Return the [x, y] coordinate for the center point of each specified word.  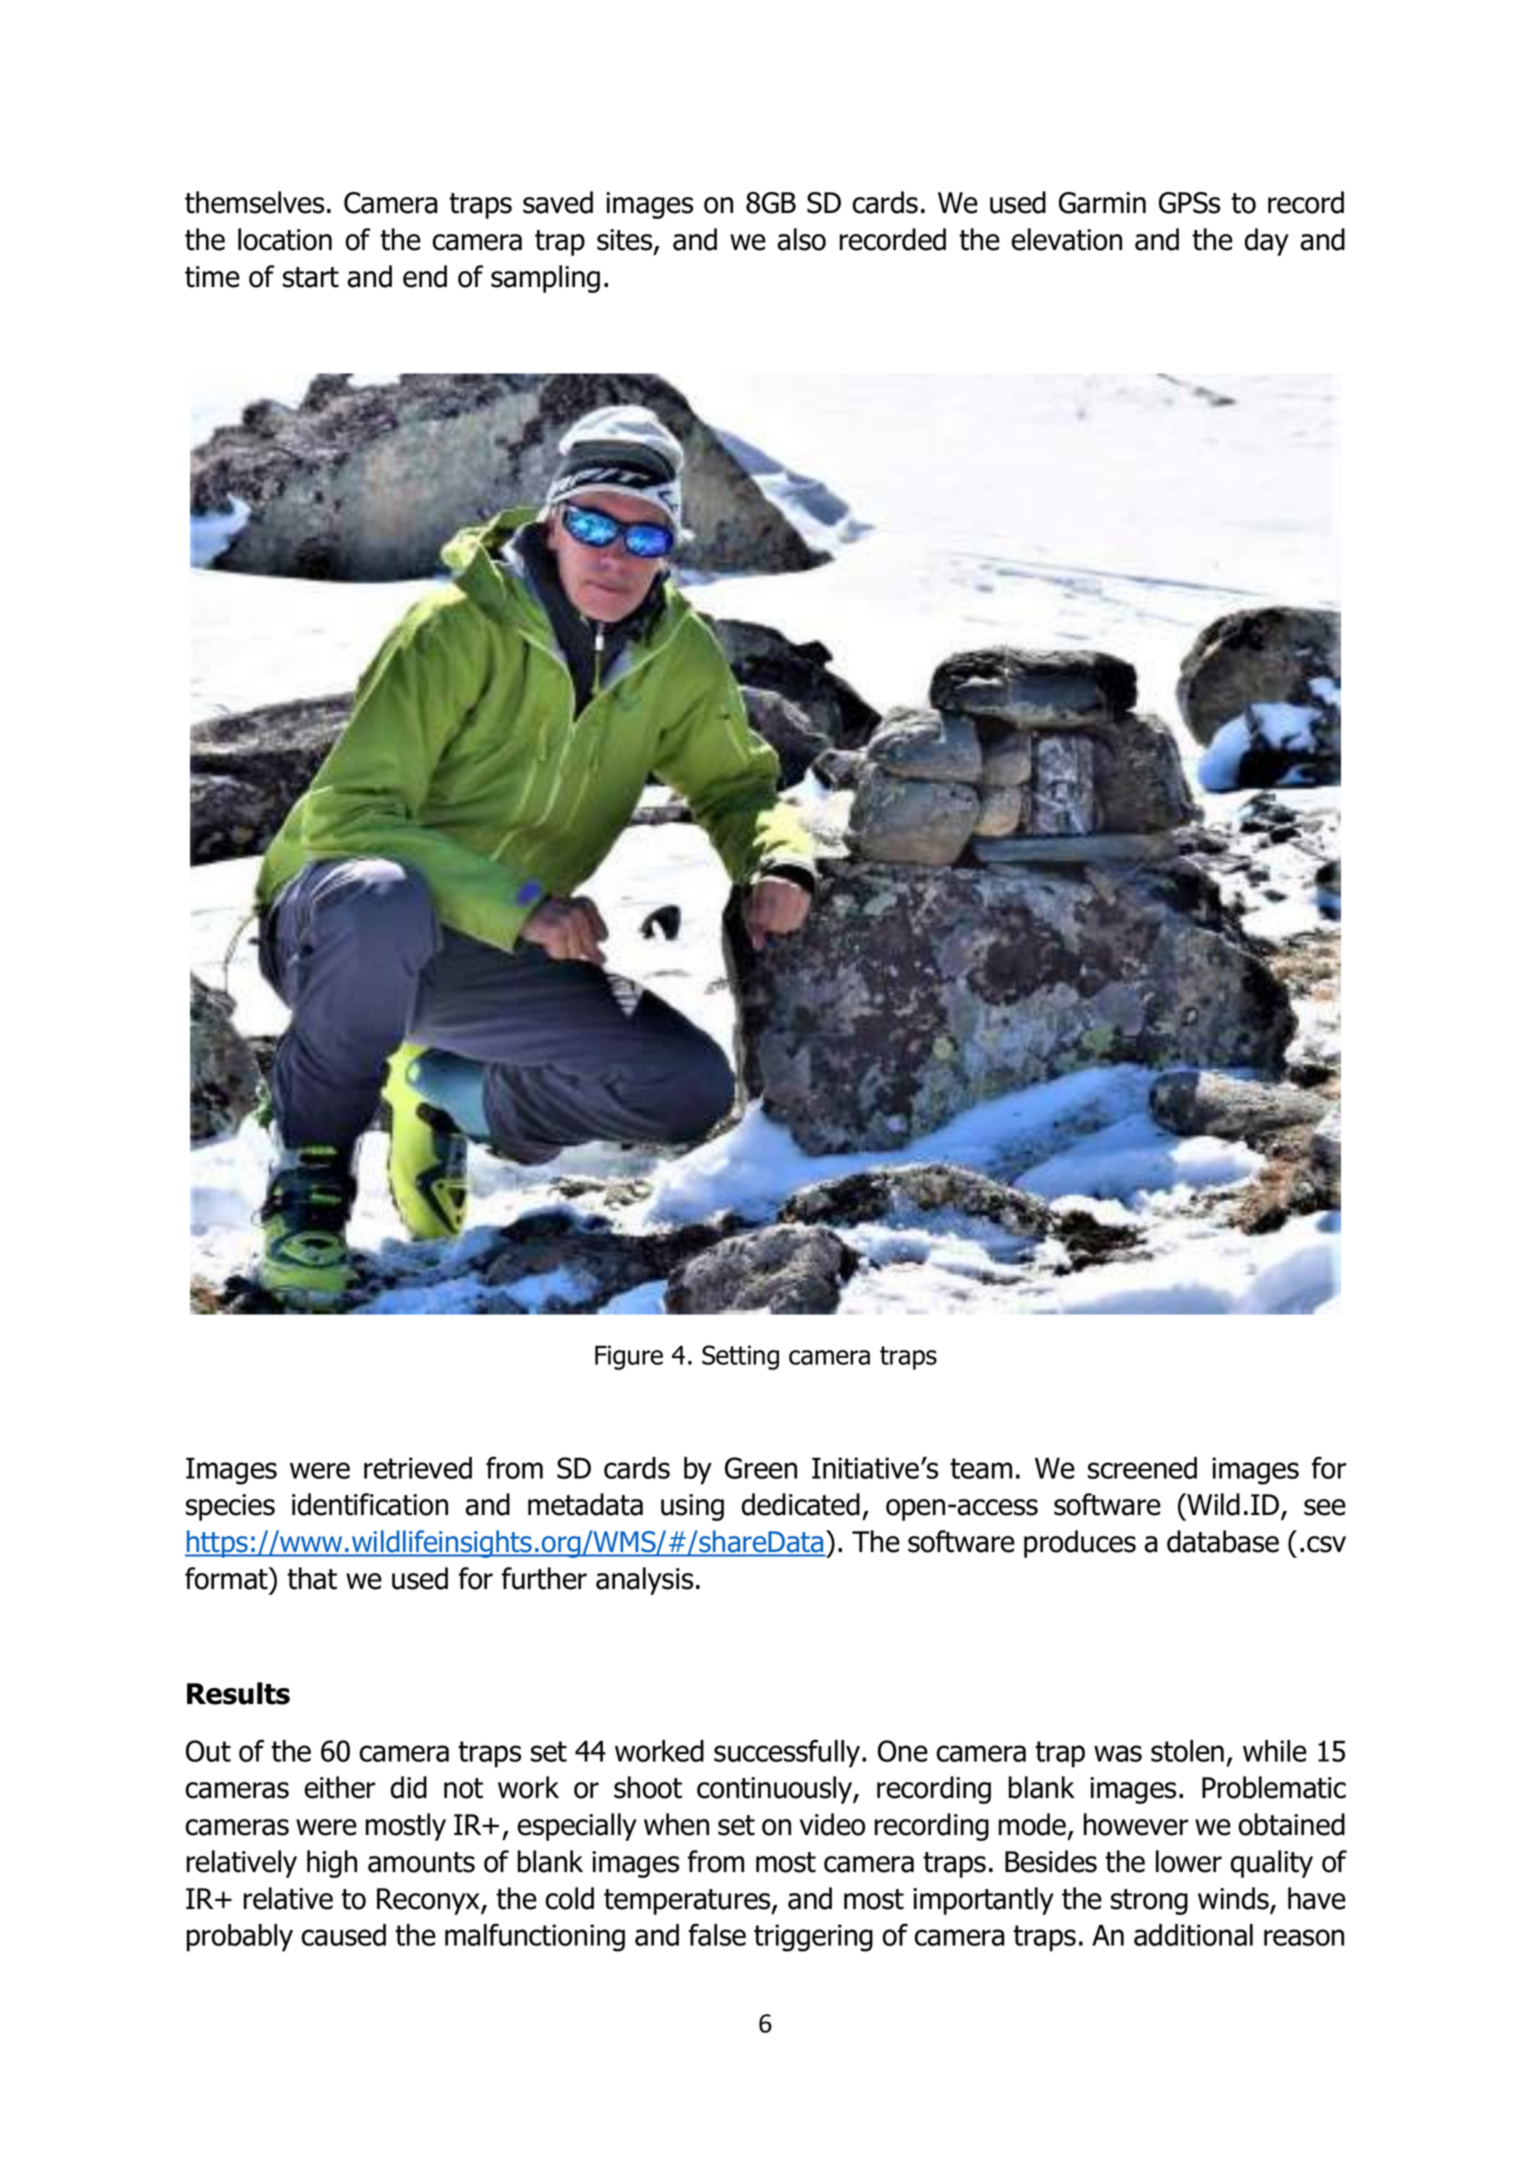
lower [1189, 1861]
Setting [740, 1357]
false [717, 1934]
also [801, 239]
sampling [545, 279]
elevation [1066, 239]
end [425, 276]
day [1266, 242]
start [311, 277]
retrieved [418, 1468]
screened [1142, 1468]
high [332, 1864]
